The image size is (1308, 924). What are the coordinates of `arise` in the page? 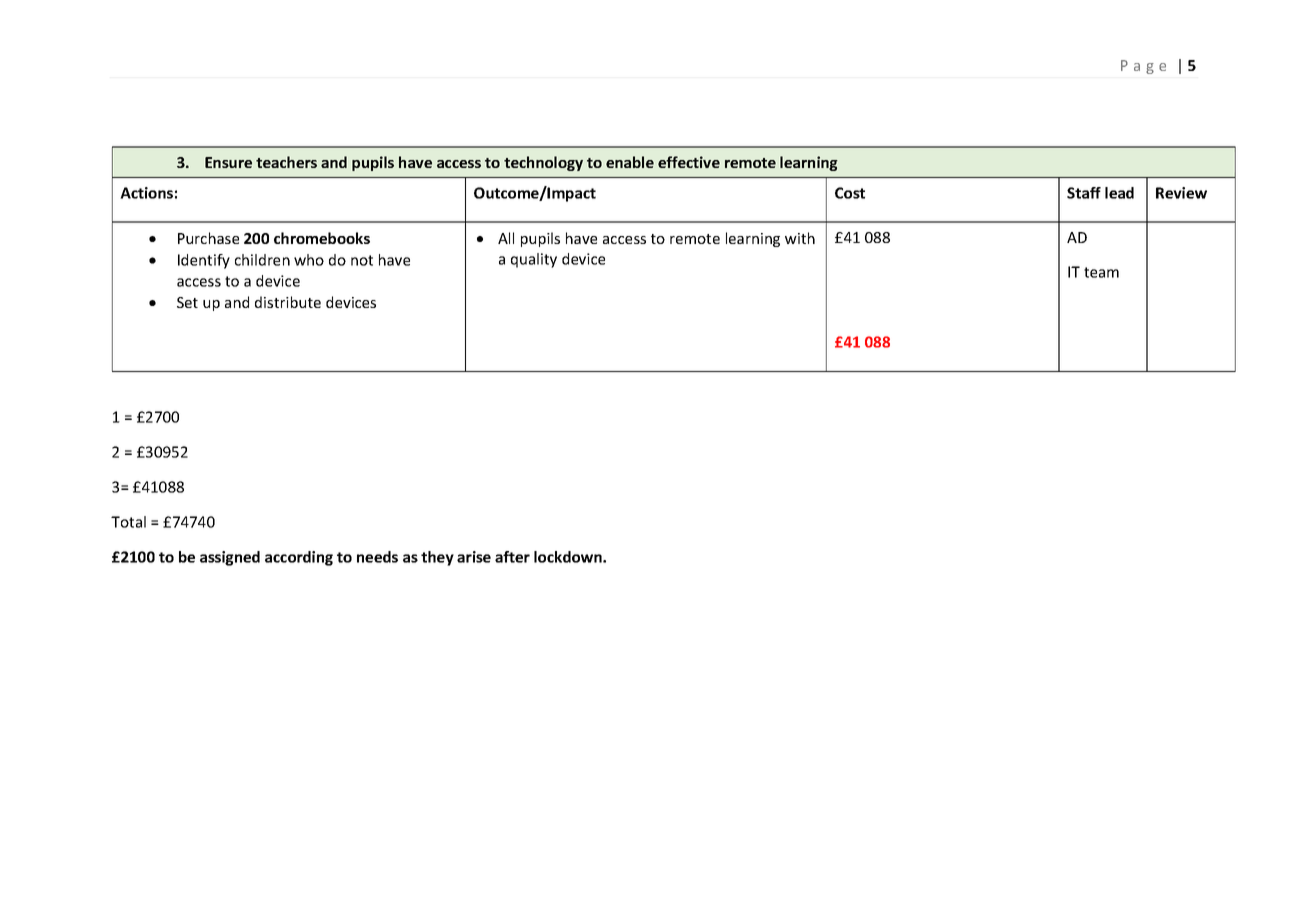 It's located at (474, 557).
